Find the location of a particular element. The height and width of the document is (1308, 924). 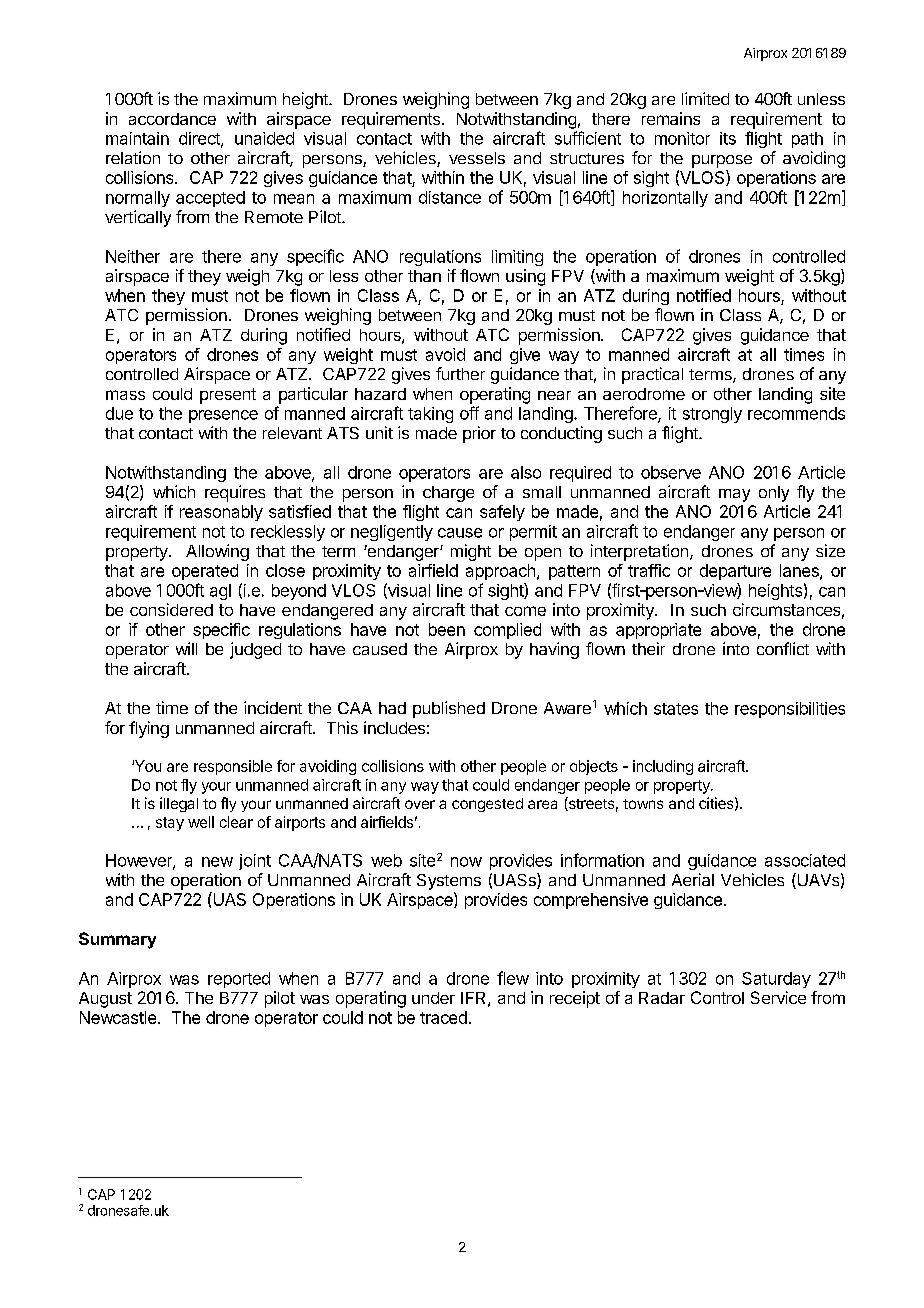

reported is located at coordinates (239, 980).
